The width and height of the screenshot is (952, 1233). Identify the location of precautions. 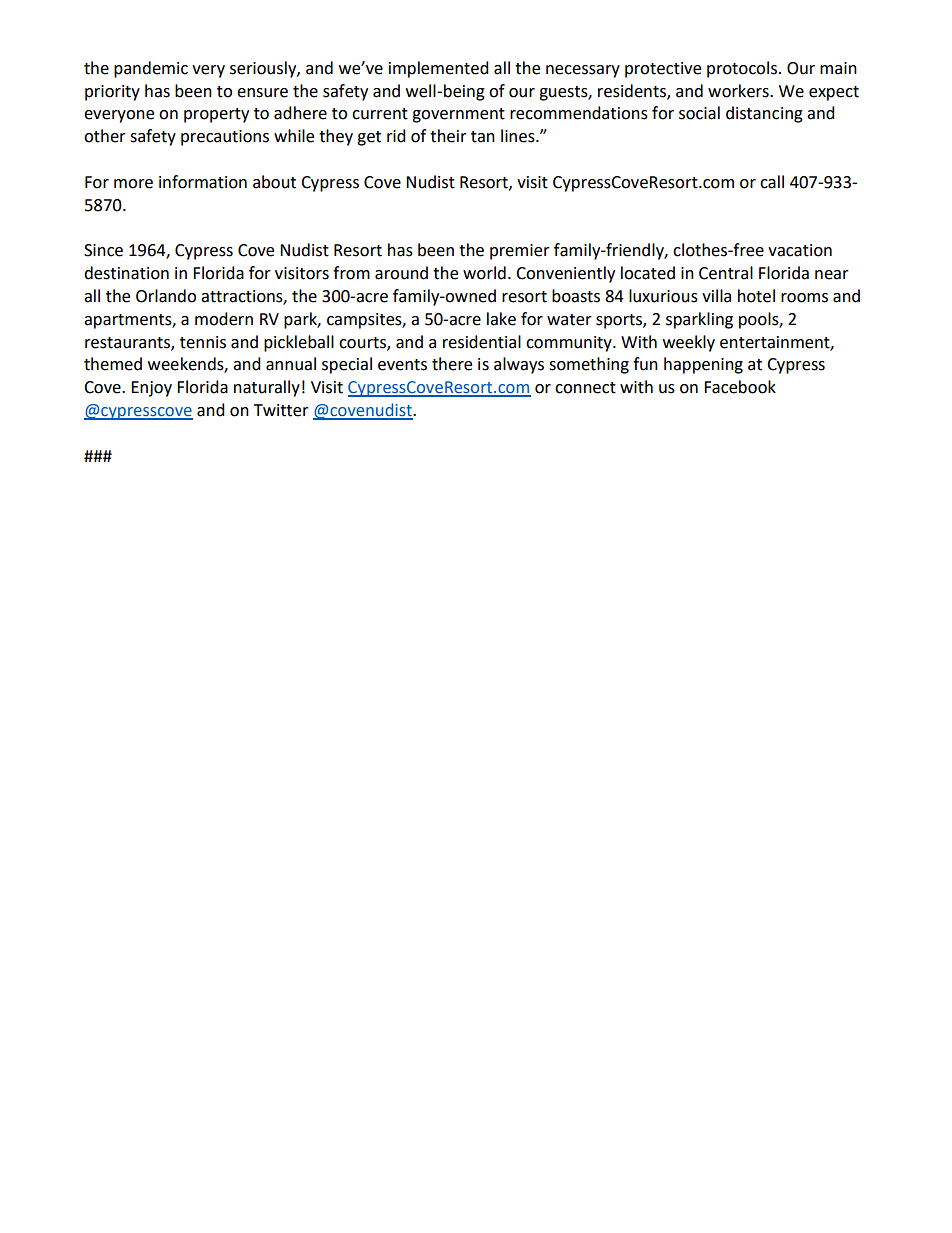
(225, 138).
